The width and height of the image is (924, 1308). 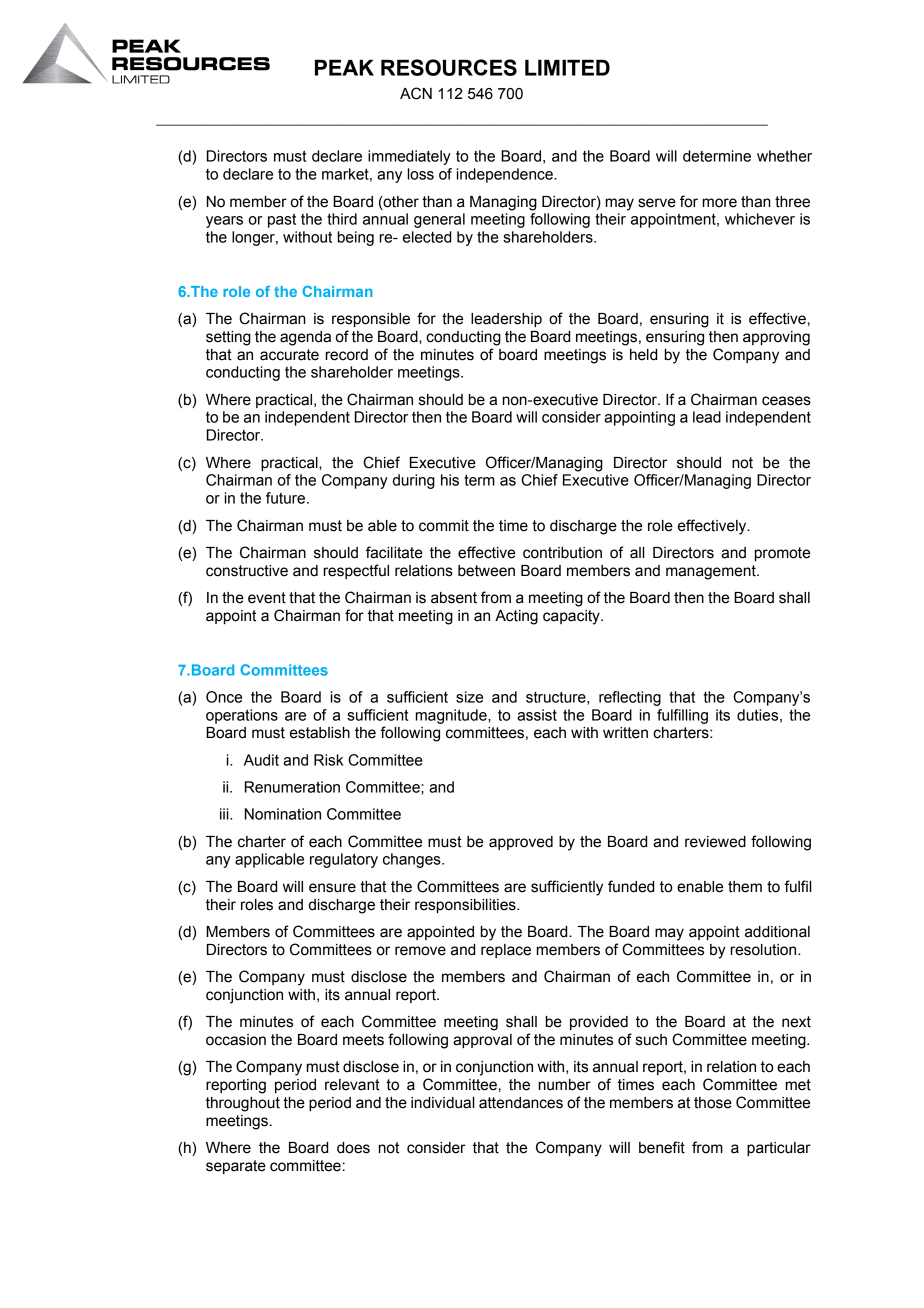 I want to click on establish, so click(x=320, y=733).
